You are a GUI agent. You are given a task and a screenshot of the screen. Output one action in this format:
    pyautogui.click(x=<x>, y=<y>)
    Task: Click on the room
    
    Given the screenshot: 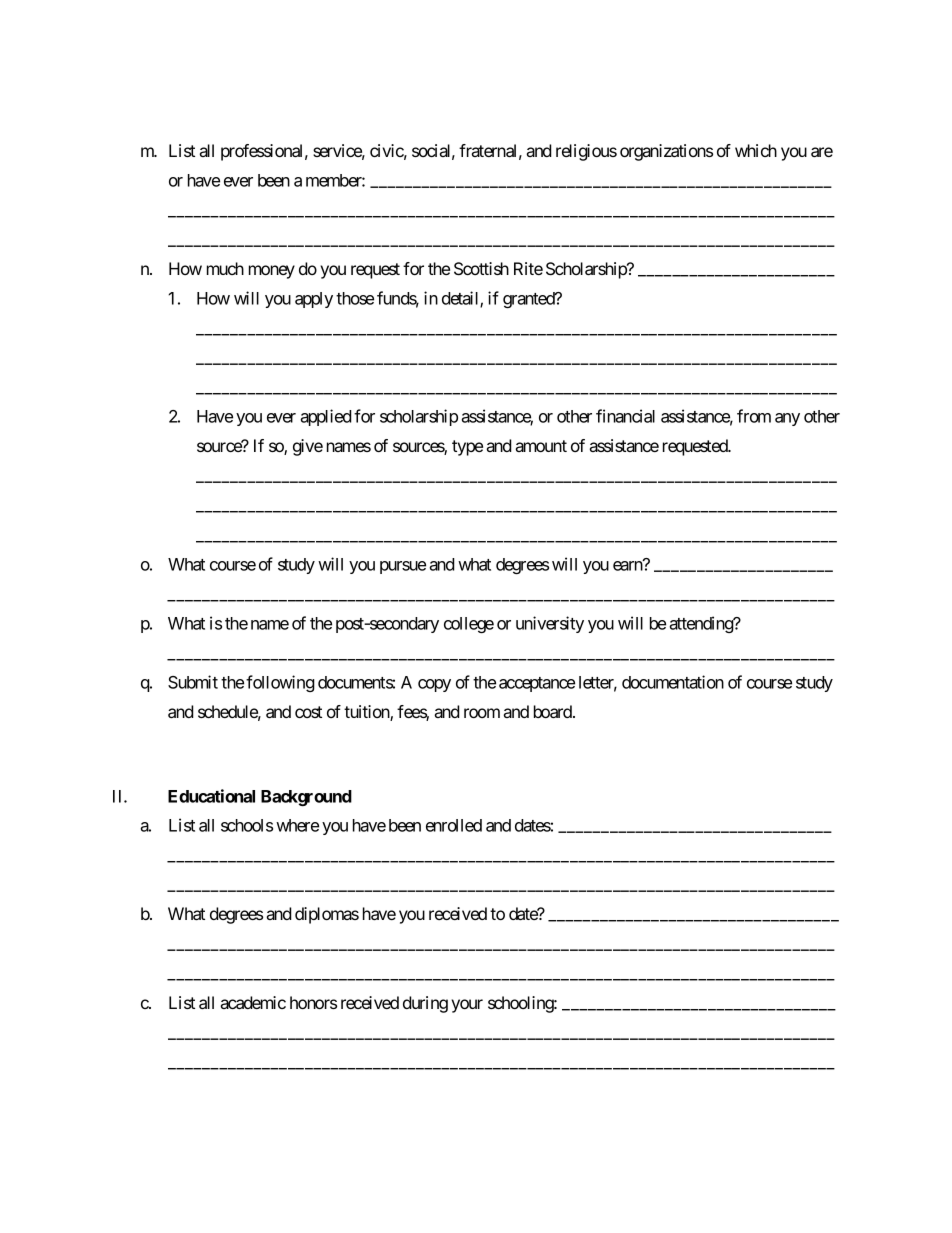 What is the action you would take?
    pyautogui.click(x=482, y=713)
